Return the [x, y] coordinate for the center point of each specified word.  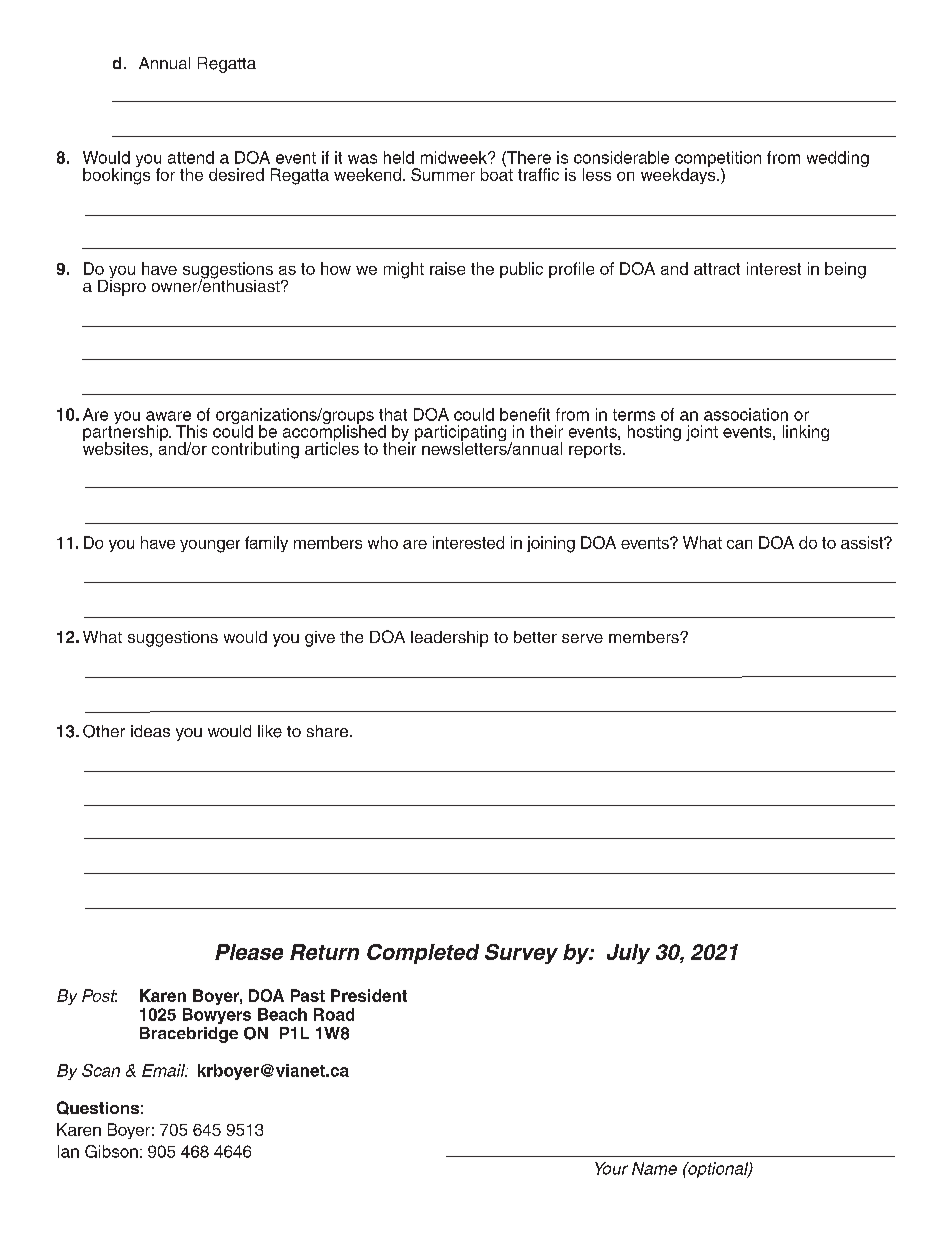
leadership [449, 639]
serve [582, 638]
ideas [150, 731]
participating [460, 434]
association [746, 414]
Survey [521, 954]
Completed [423, 954]
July [628, 954]
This [191, 431]
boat [497, 173]
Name [654, 1168]
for [165, 174]
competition [717, 160]
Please [249, 952]
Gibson [111, 1151]
